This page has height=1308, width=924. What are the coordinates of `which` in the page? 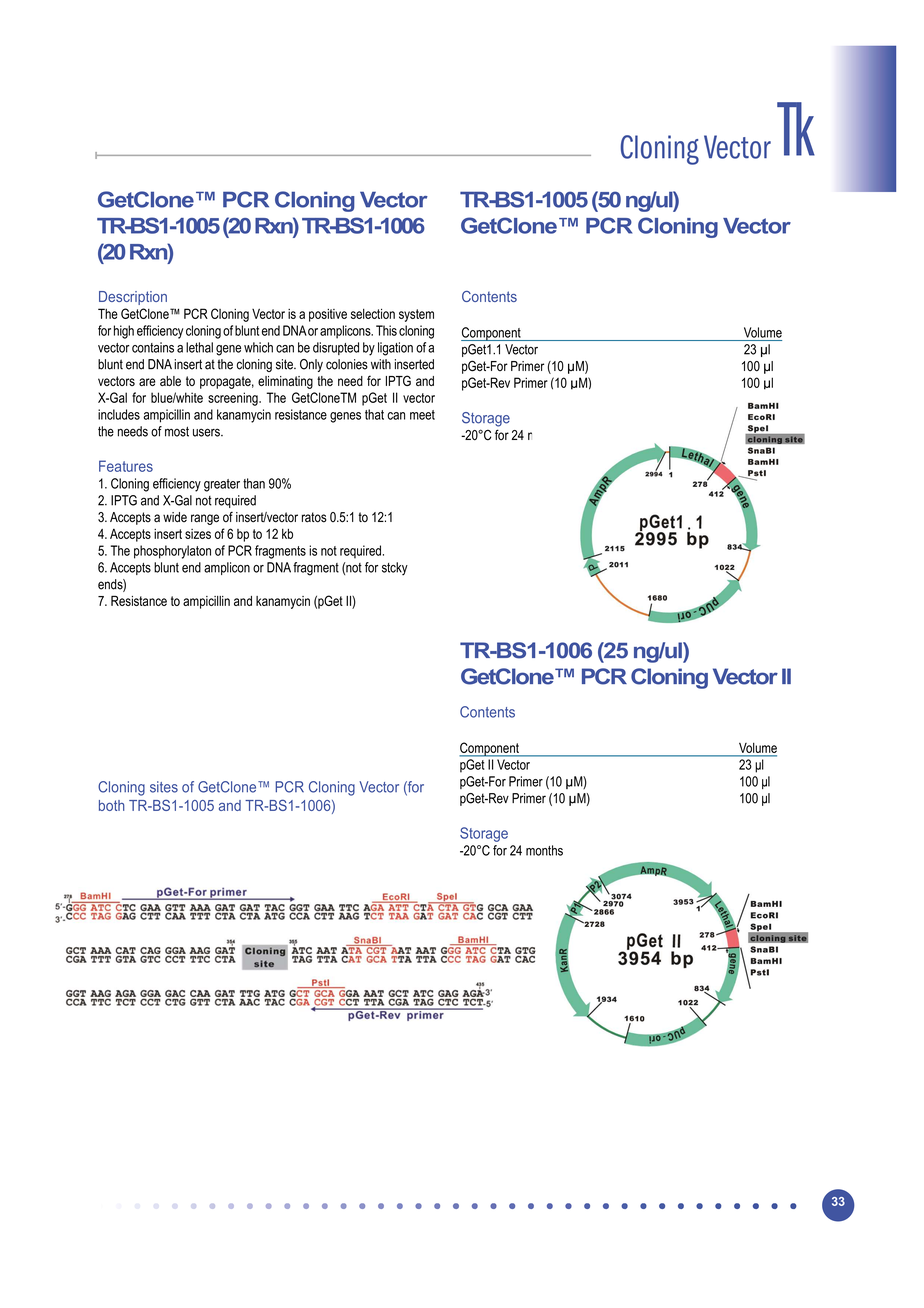 It's located at (258, 347).
